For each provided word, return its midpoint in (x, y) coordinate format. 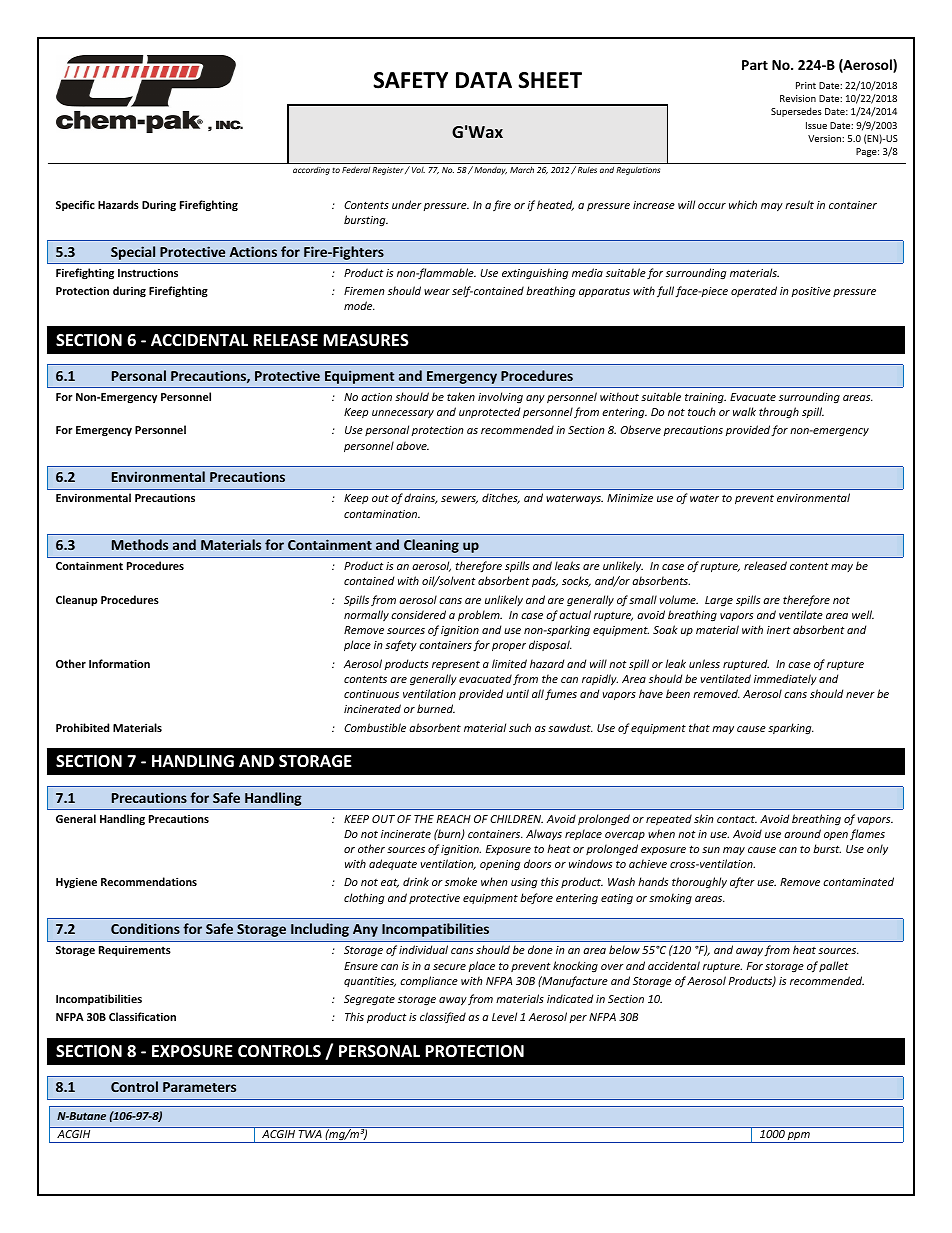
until (517, 693)
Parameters (199, 1087)
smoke (461, 881)
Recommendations (149, 881)
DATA (484, 80)
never (860, 695)
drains (421, 498)
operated (754, 291)
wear (437, 292)
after (742, 883)
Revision (798, 98)
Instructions (148, 273)
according (311, 171)
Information (119, 663)
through (779, 413)
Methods (140, 544)
